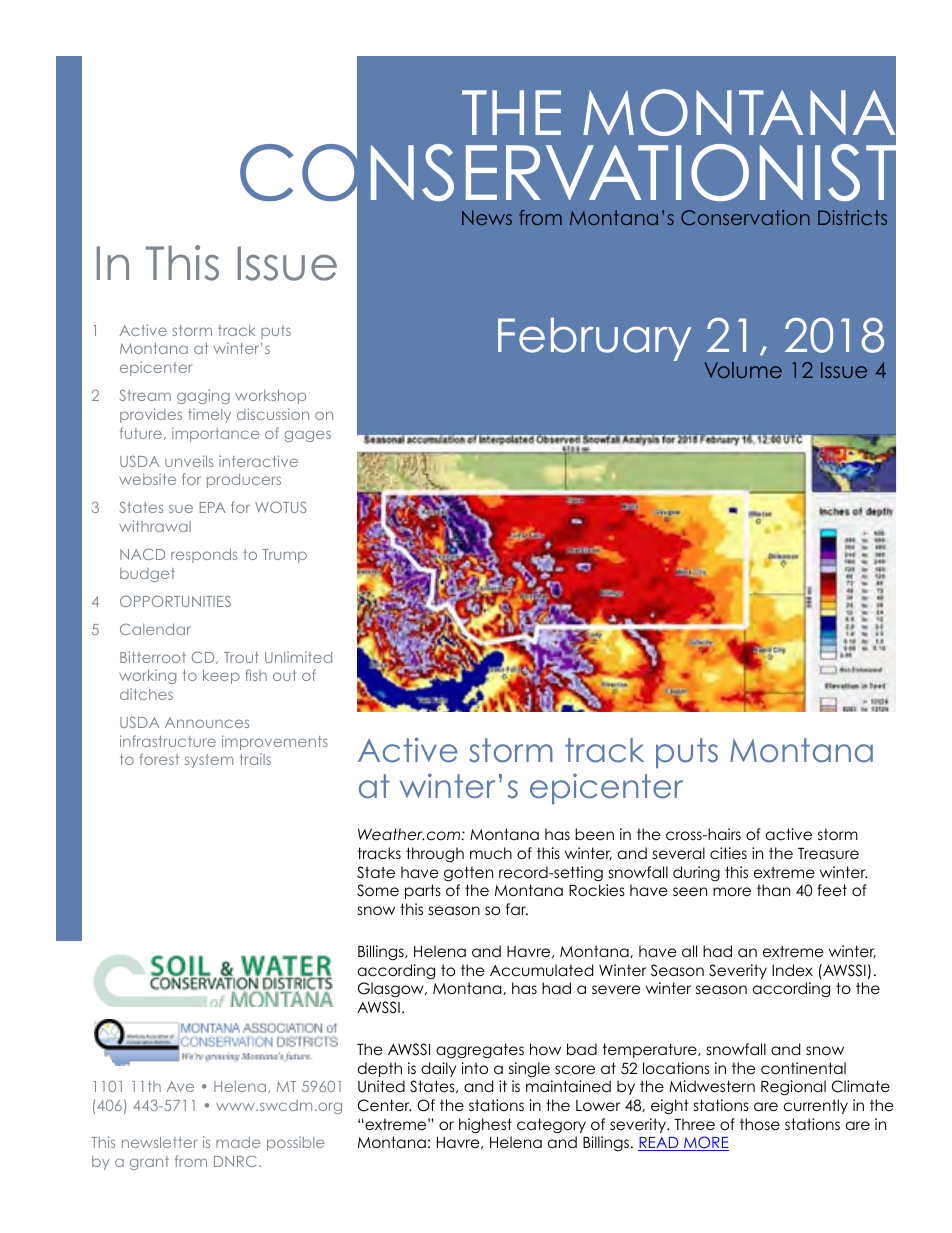  I want to click on much, so click(491, 853).
